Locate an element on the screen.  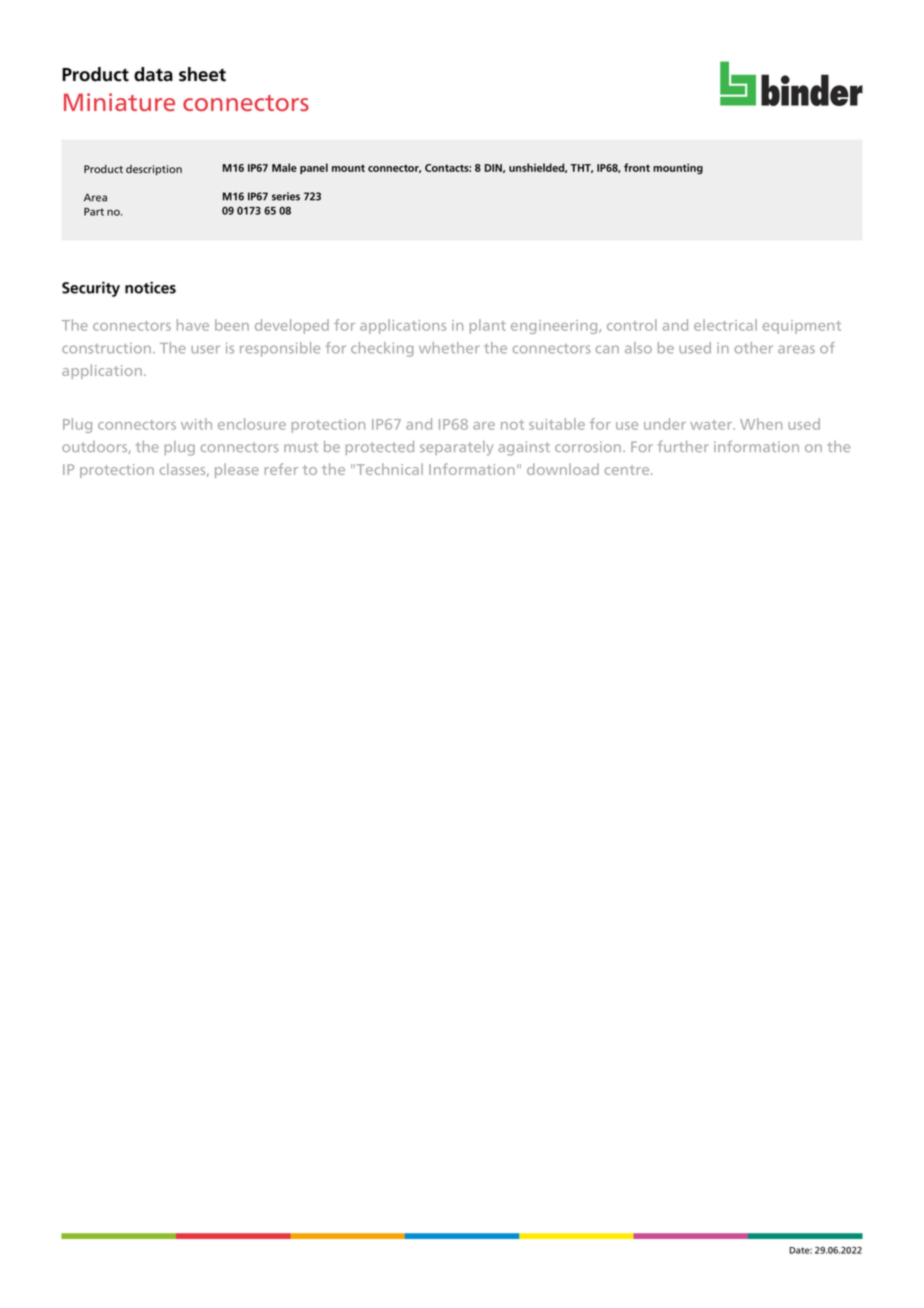
further is located at coordinates (683, 446).
